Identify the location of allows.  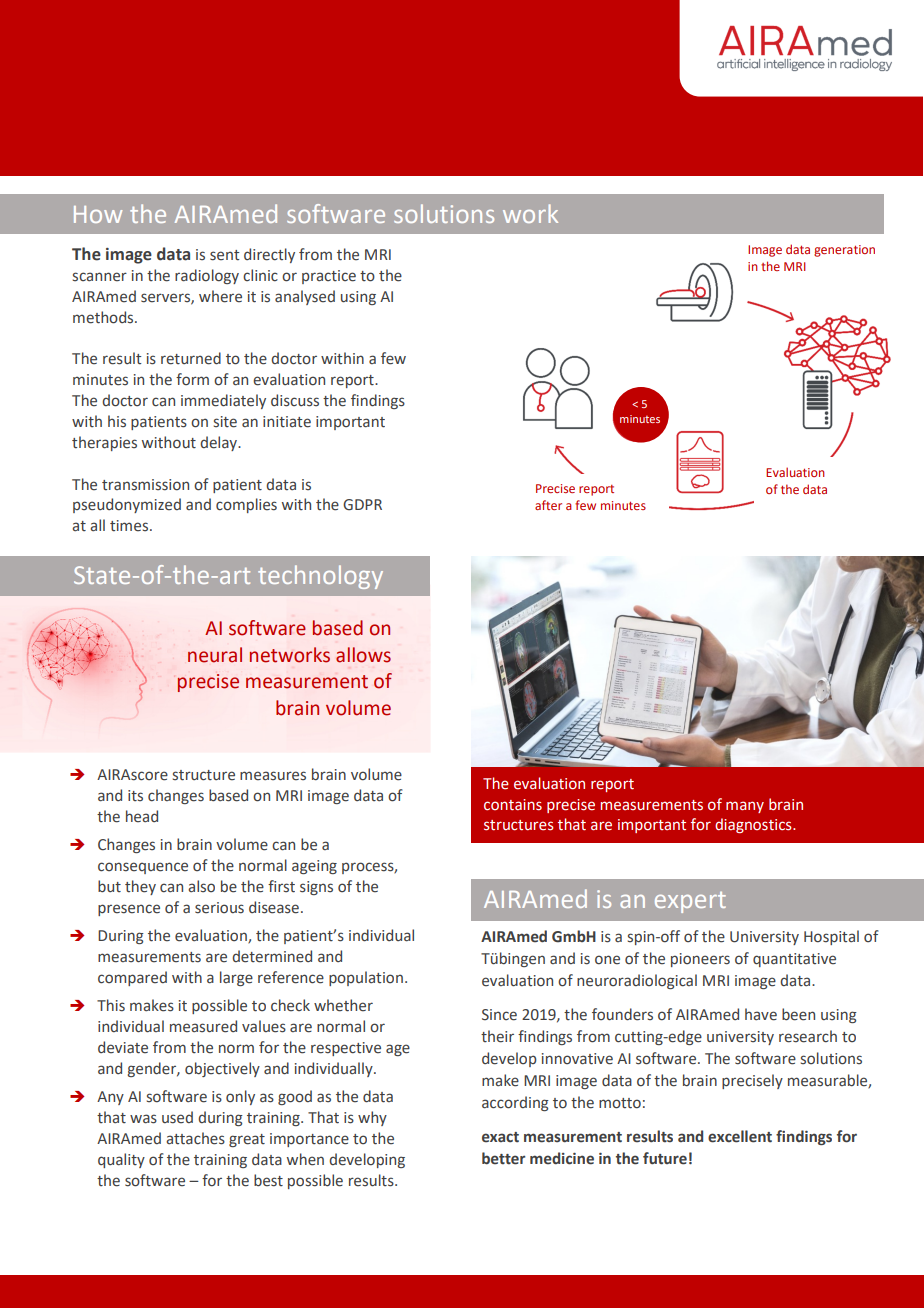
(363, 655).
